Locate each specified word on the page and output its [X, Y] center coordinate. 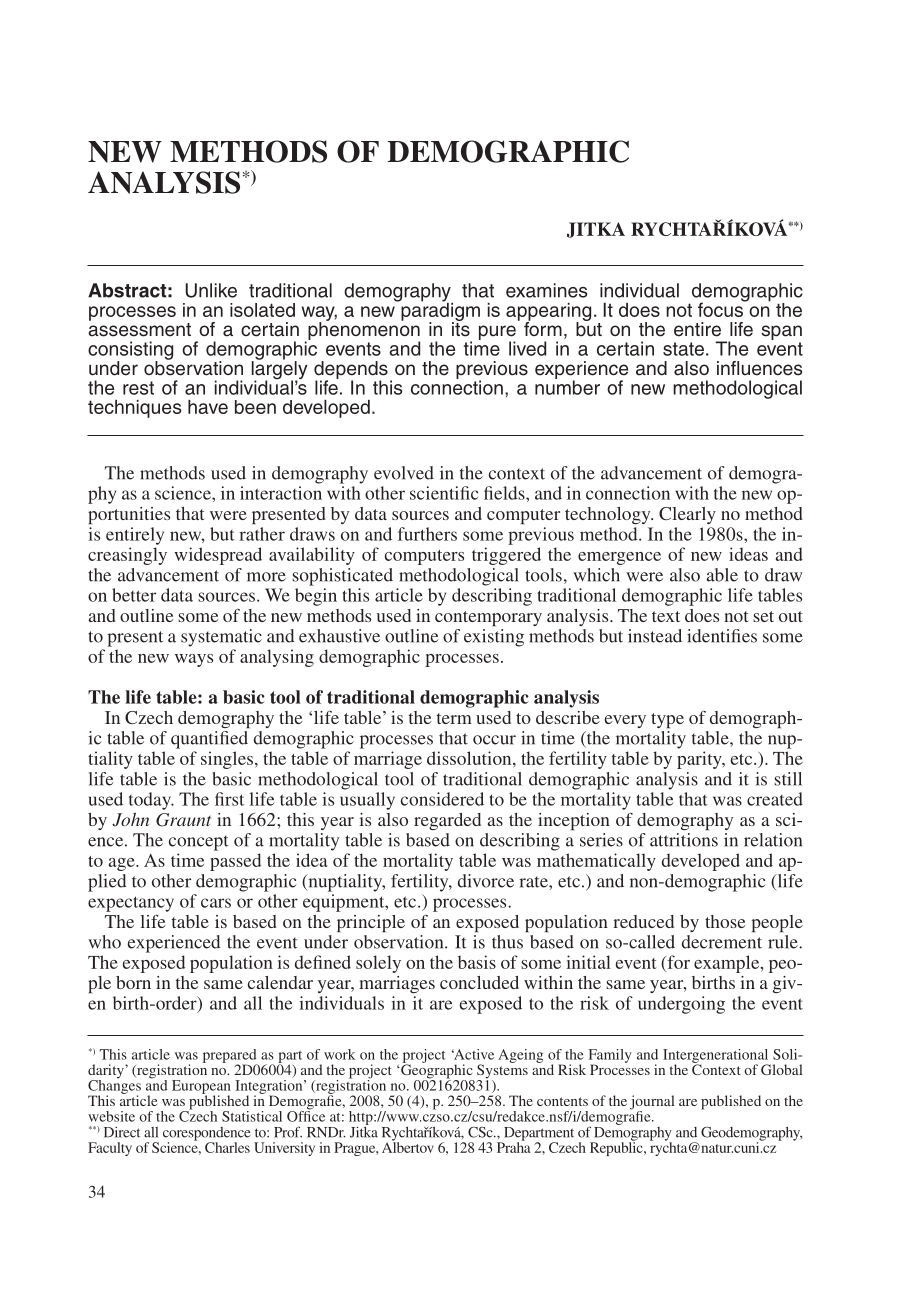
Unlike [211, 290]
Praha [514, 1146]
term [454, 718]
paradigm [439, 311]
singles [228, 760]
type [667, 720]
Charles [227, 1147]
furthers [427, 534]
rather [262, 534]
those [725, 921]
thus [507, 942]
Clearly [687, 515]
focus [721, 308]
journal [652, 1103]
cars [216, 903]
